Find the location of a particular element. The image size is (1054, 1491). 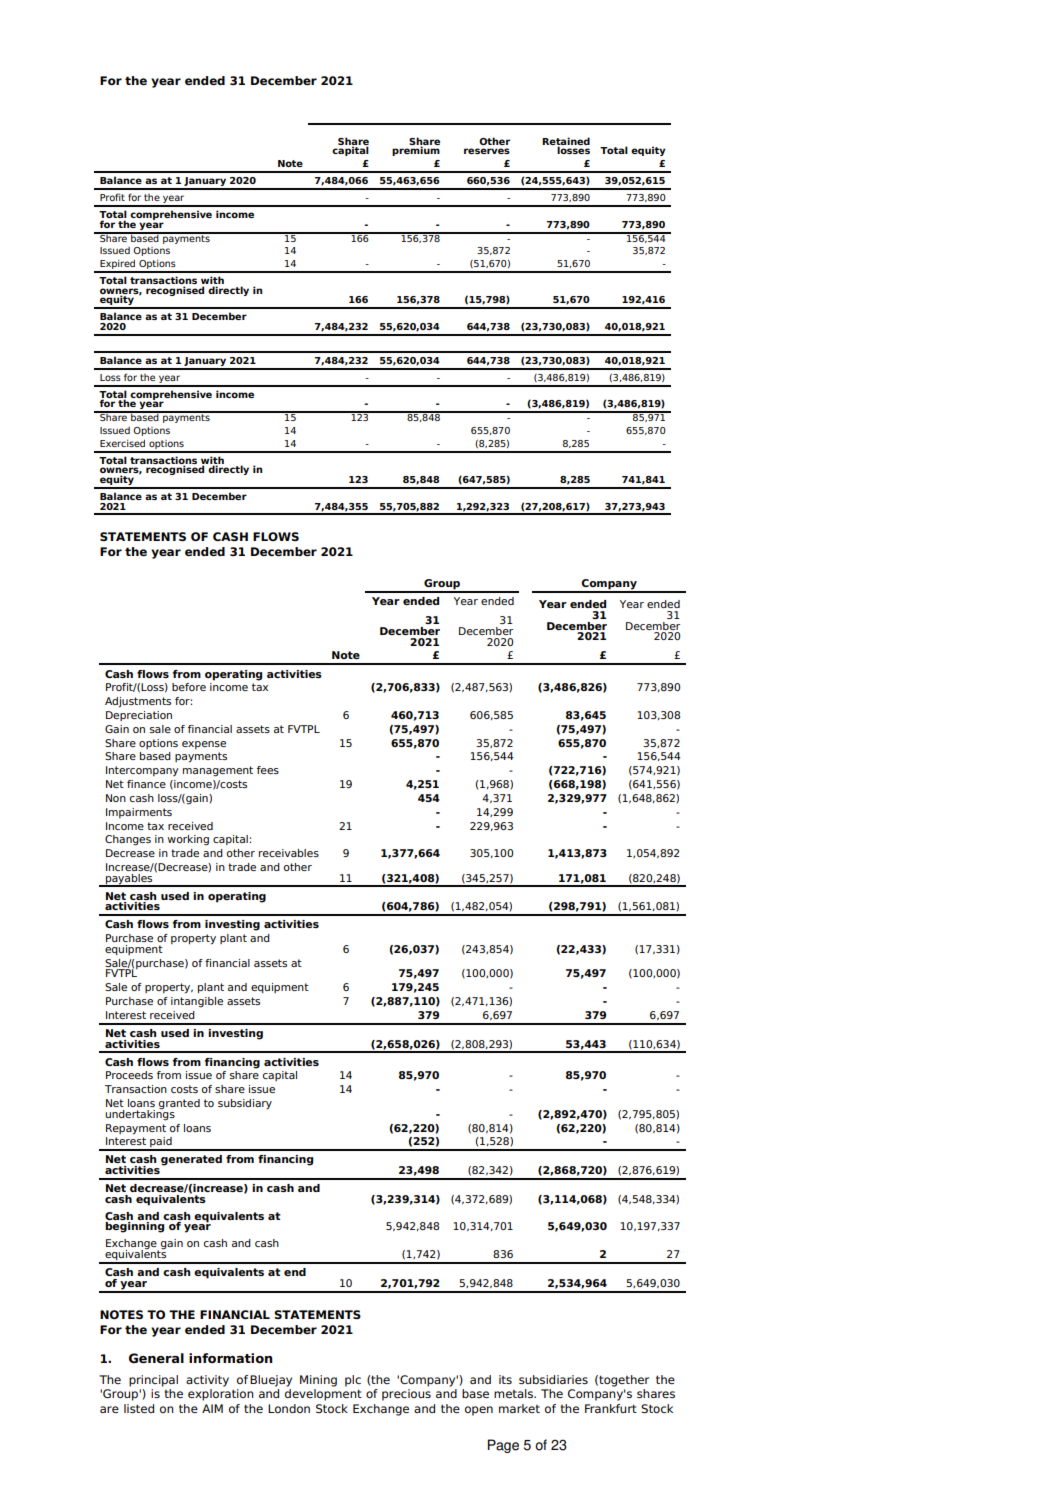

Exercised is located at coordinates (122, 443).
